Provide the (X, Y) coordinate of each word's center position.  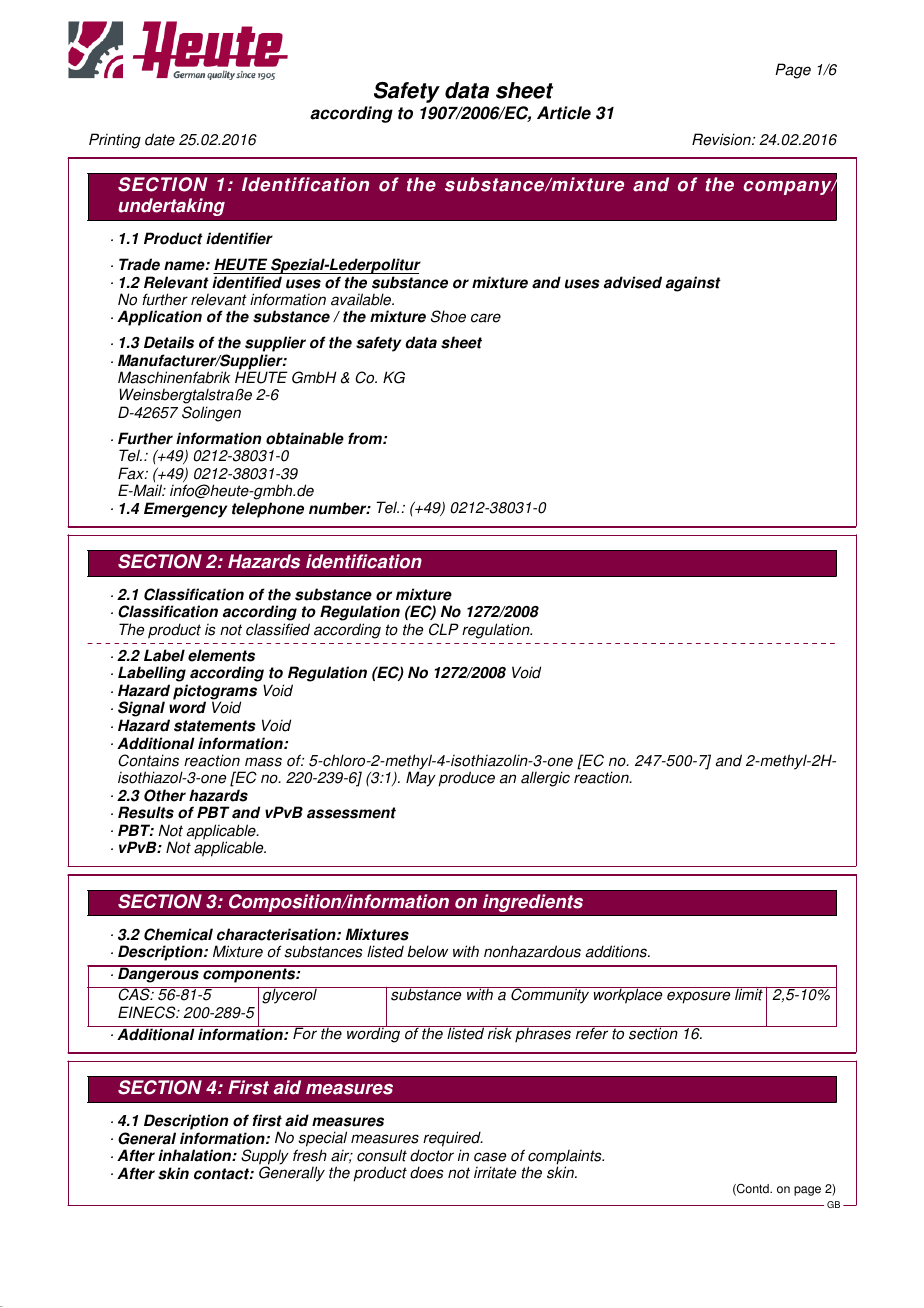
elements (221, 655)
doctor (432, 1155)
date (160, 139)
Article (564, 113)
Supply (265, 1158)
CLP (444, 629)
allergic (545, 779)
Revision (722, 139)
